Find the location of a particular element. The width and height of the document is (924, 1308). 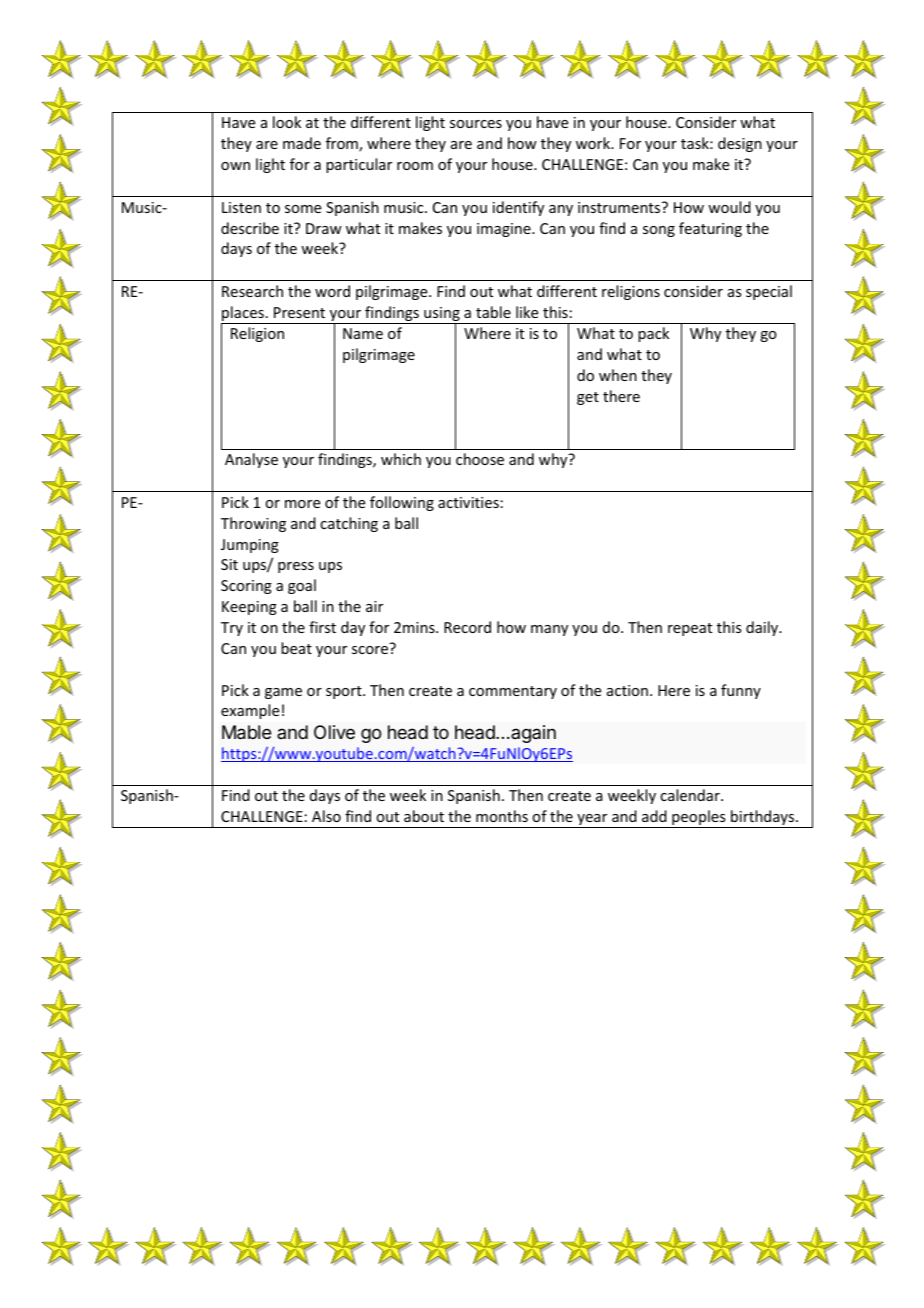

sources is located at coordinates (476, 124).
